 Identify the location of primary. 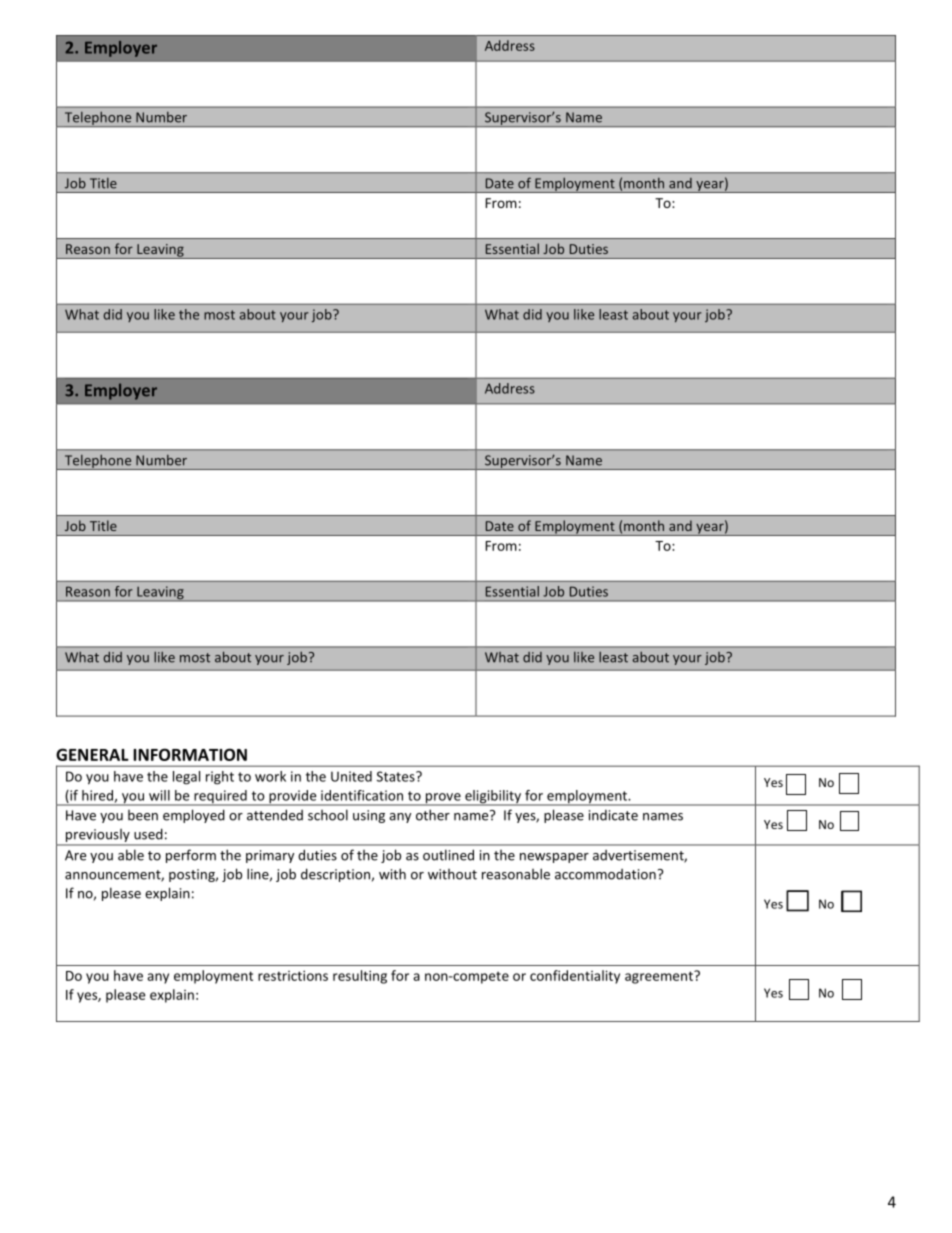
(270, 856).
